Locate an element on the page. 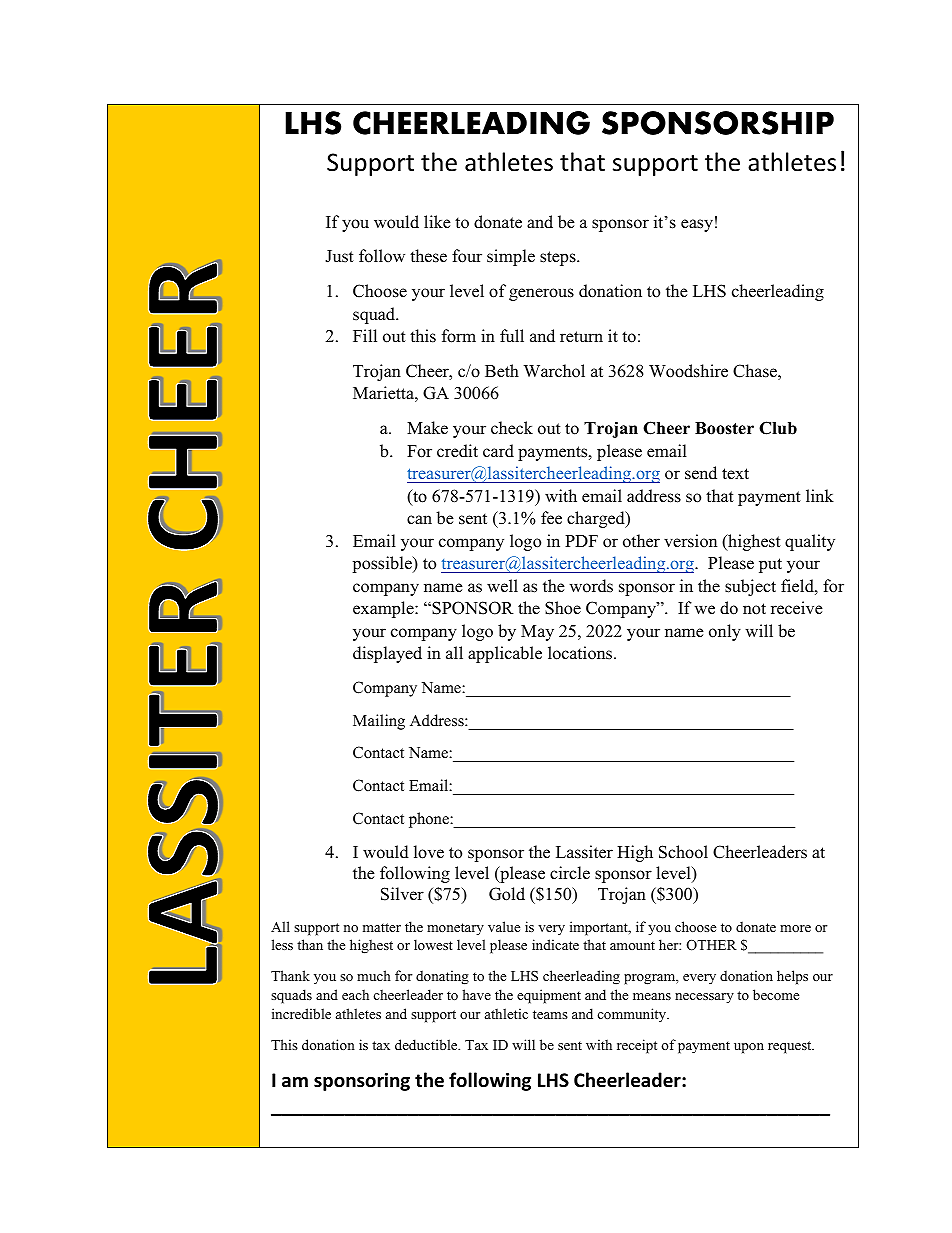  check is located at coordinates (512, 428).
